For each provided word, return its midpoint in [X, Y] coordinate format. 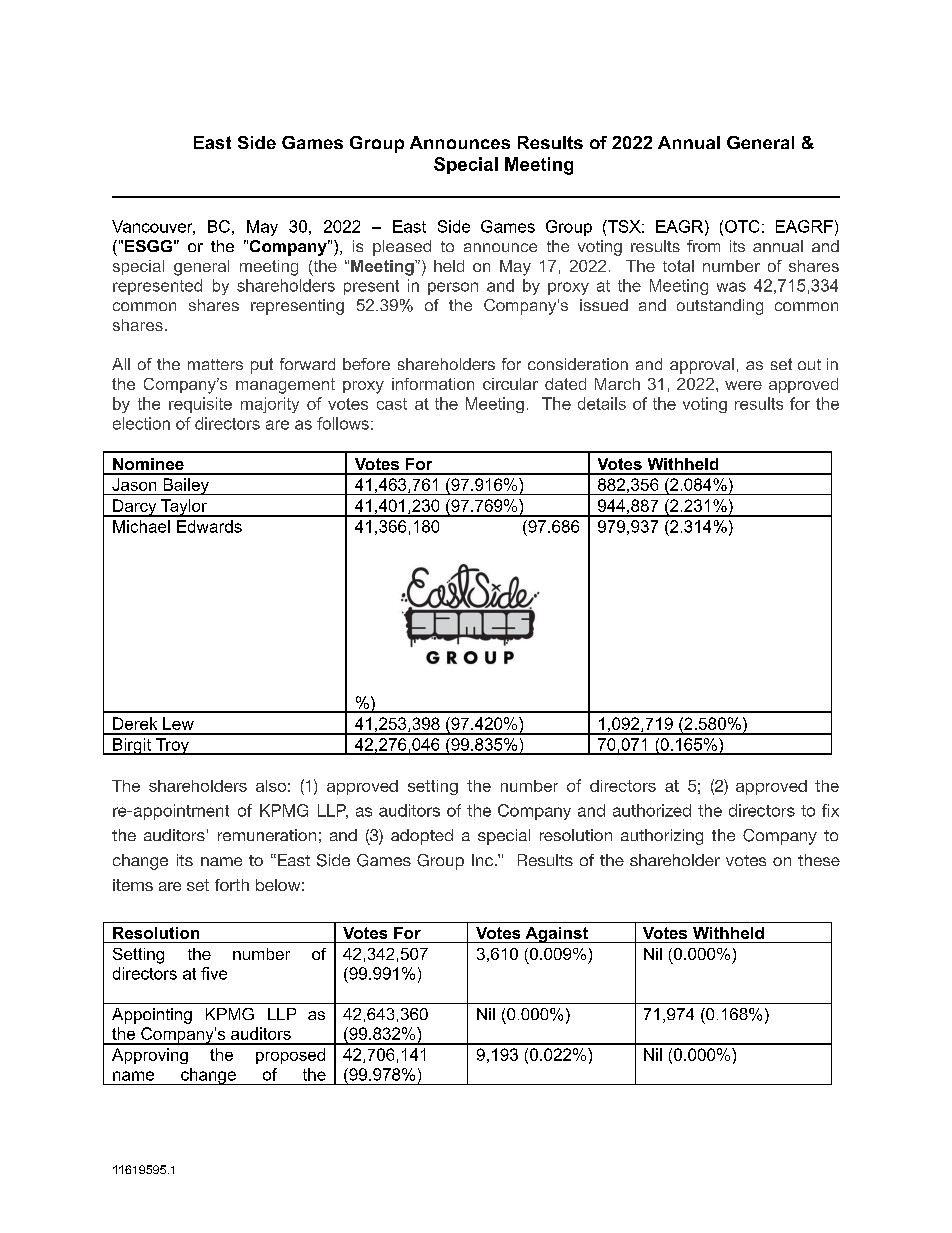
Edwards [209, 526]
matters [215, 364]
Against [556, 935]
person [453, 288]
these [819, 860]
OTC [742, 226]
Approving [150, 1056]
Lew [178, 723]
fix [830, 810]
